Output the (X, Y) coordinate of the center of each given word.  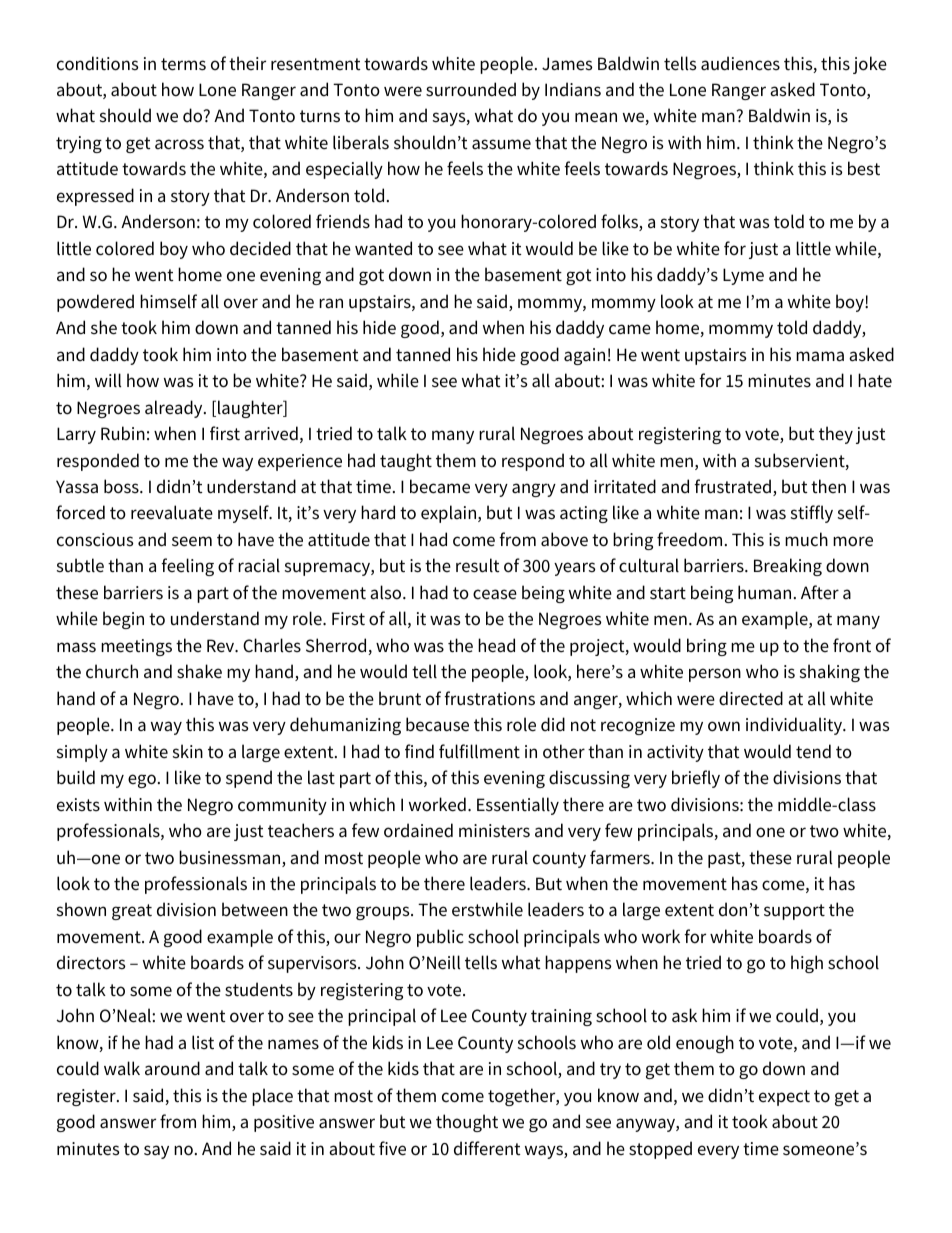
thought (467, 1123)
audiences (740, 63)
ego (142, 781)
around (172, 1068)
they (836, 435)
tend (813, 751)
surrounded (471, 89)
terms (183, 64)
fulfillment (479, 751)
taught (406, 462)
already (175, 409)
